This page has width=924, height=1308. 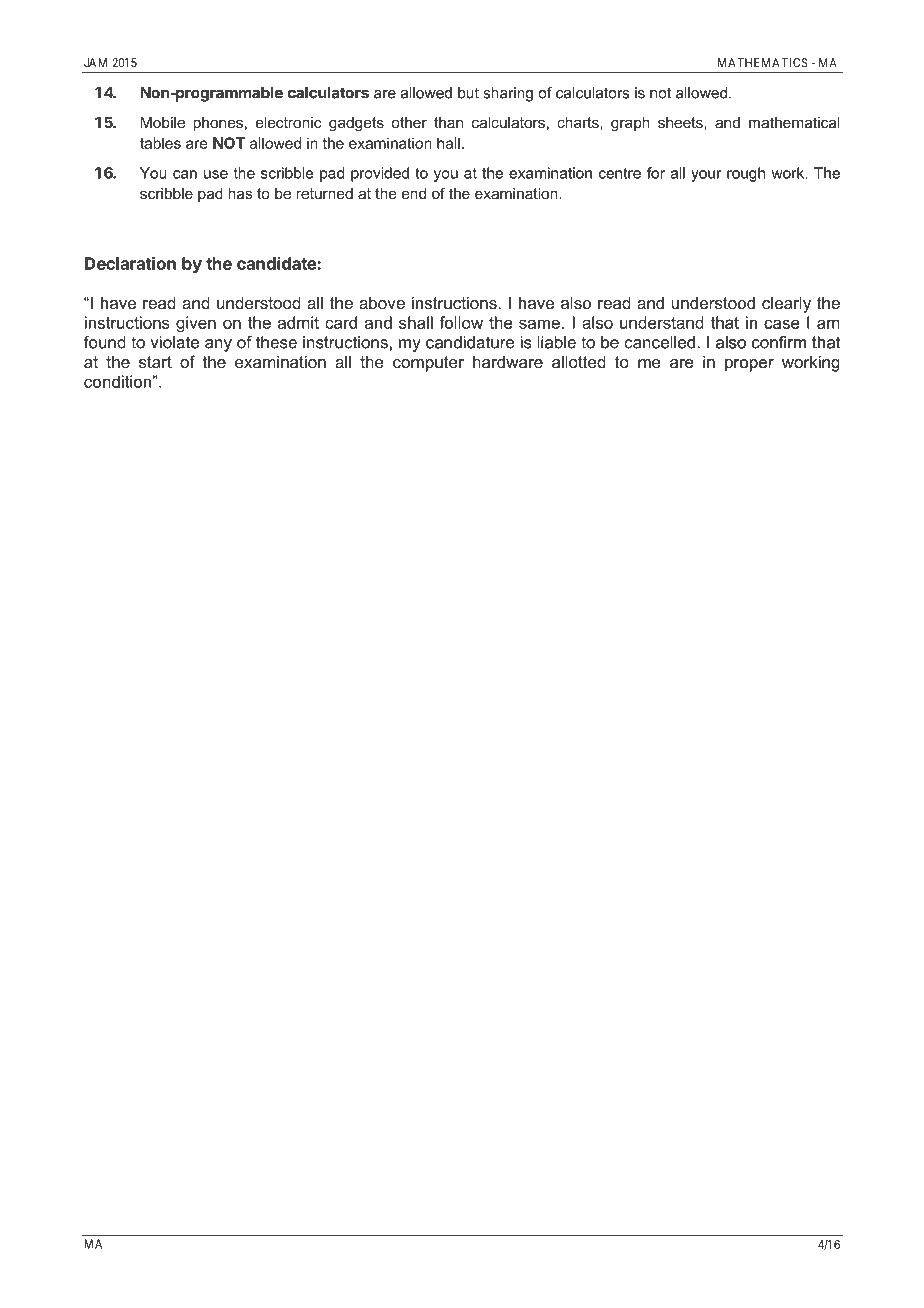 What do you see at coordinates (706, 176) in the page?
I see `your` at bounding box center [706, 176].
